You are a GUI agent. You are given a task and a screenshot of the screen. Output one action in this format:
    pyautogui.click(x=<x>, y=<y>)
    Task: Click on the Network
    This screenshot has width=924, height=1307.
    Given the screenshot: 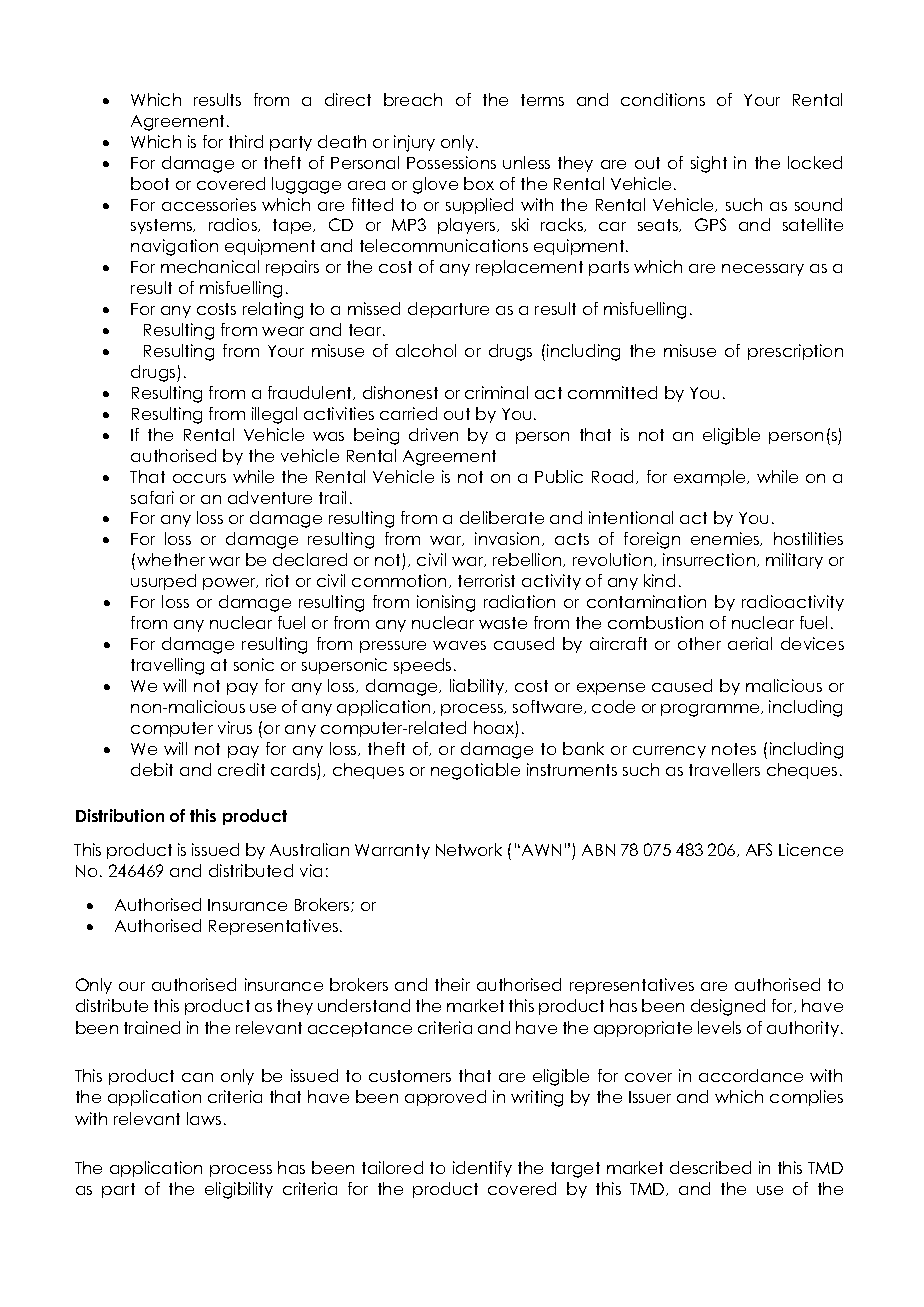 What is the action you would take?
    pyautogui.click(x=469, y=849)
